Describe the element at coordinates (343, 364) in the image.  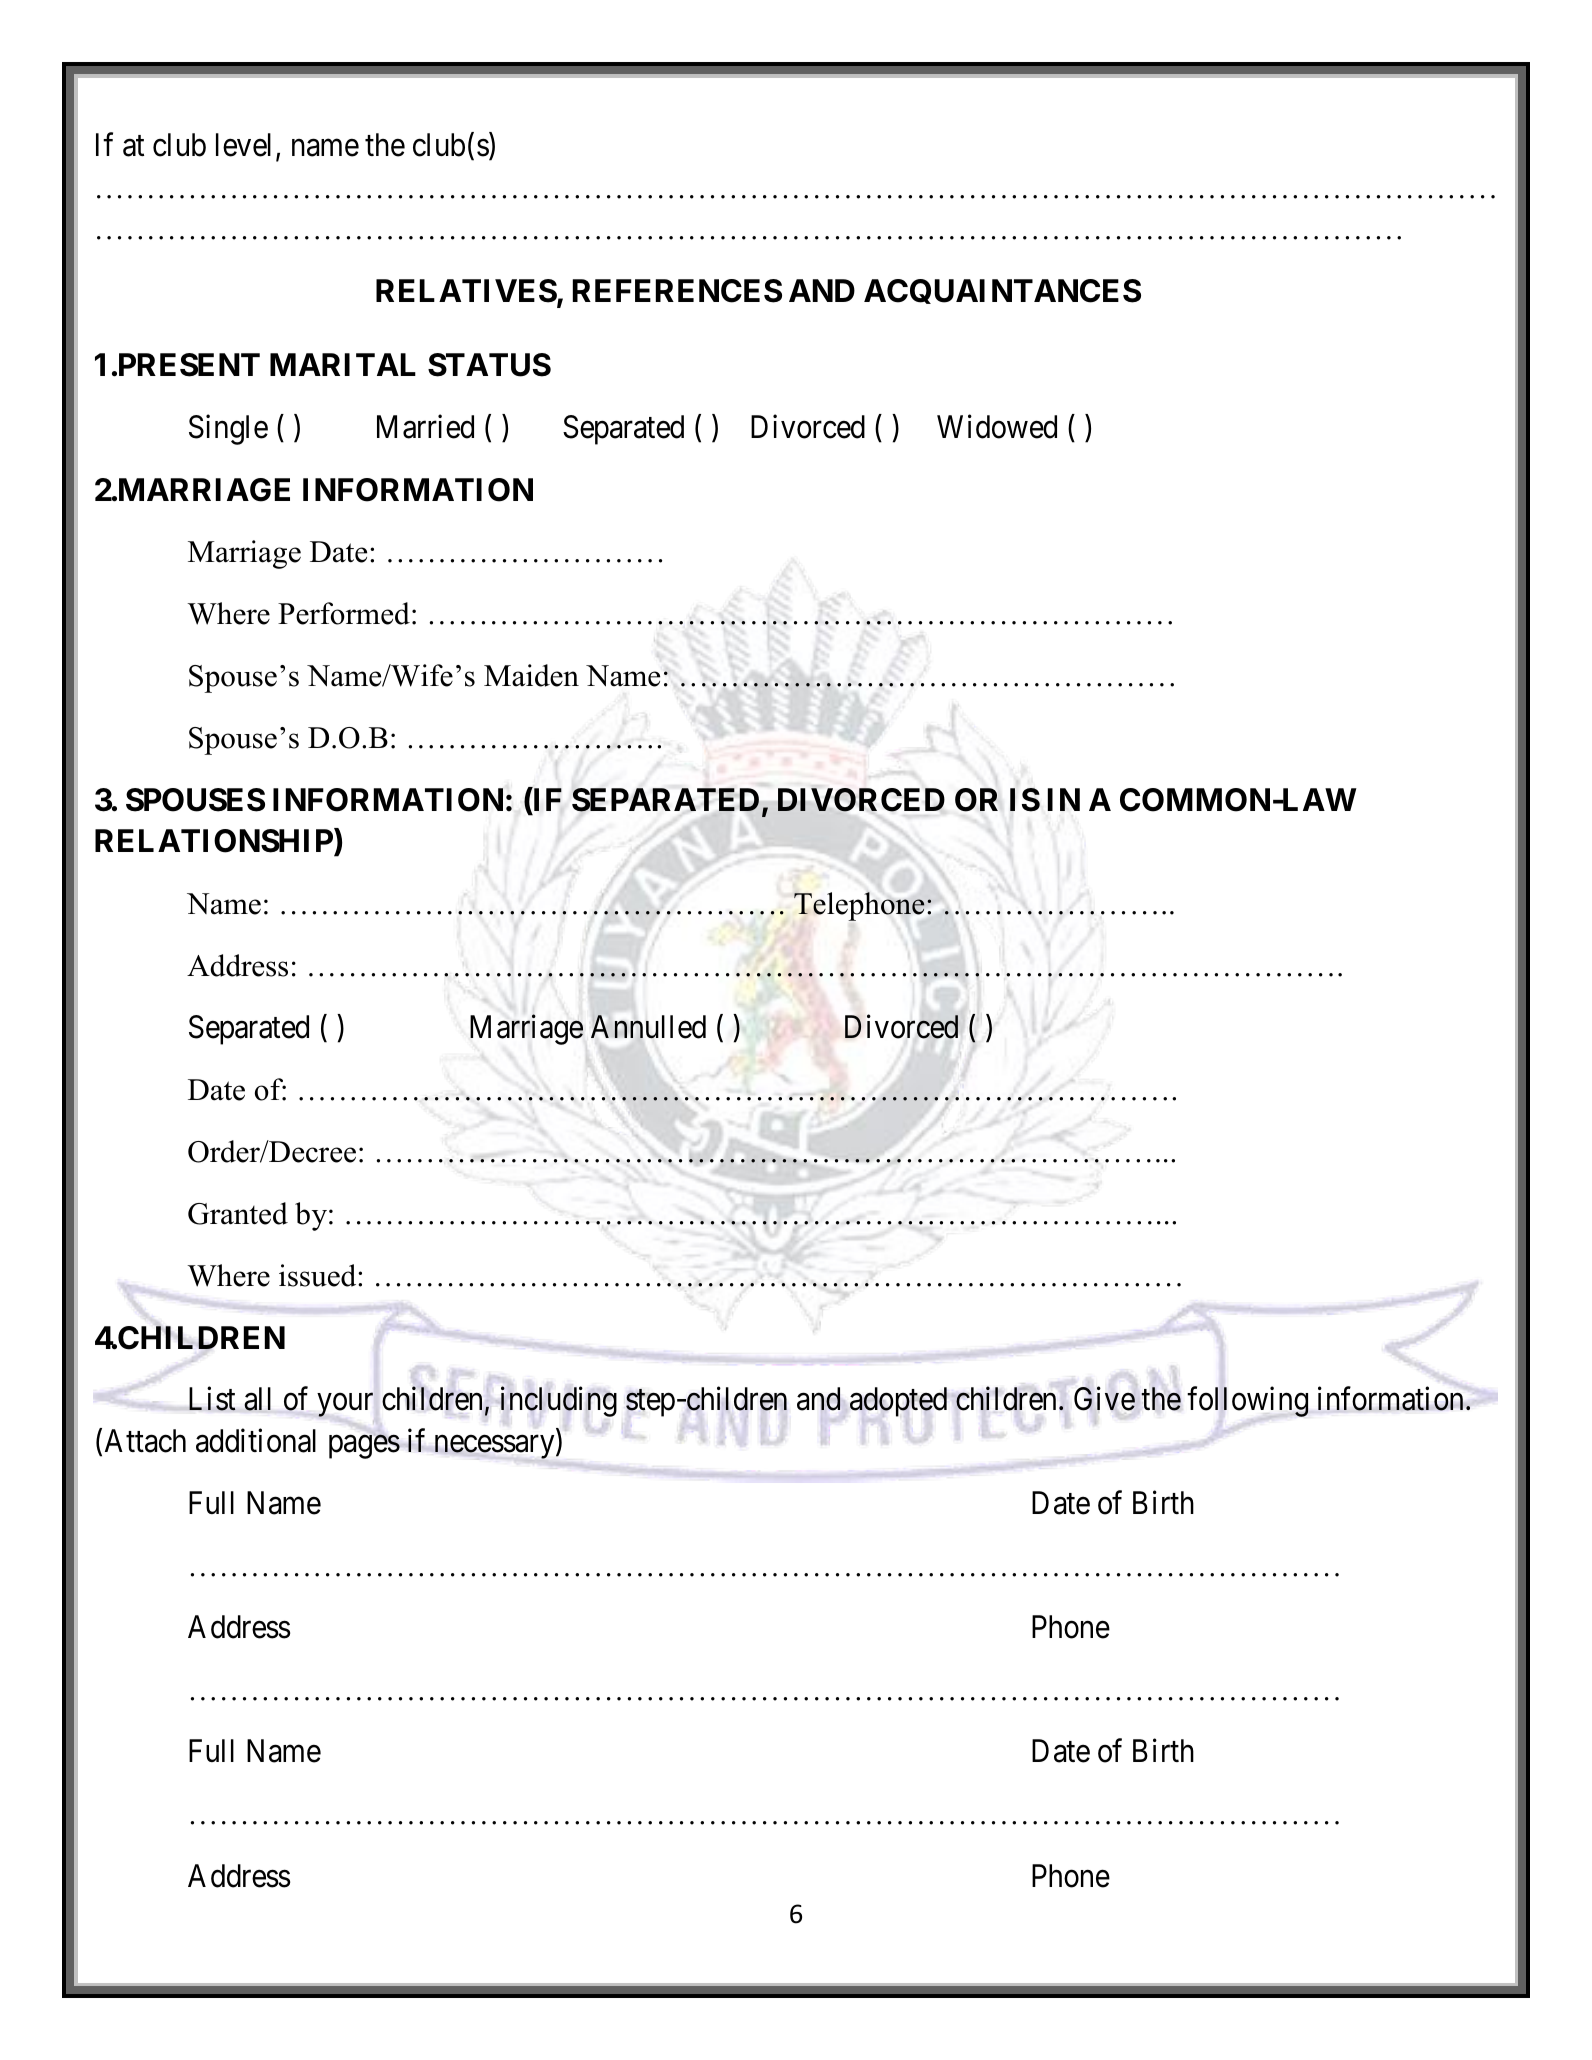
I see `MARITAL` at that location.
